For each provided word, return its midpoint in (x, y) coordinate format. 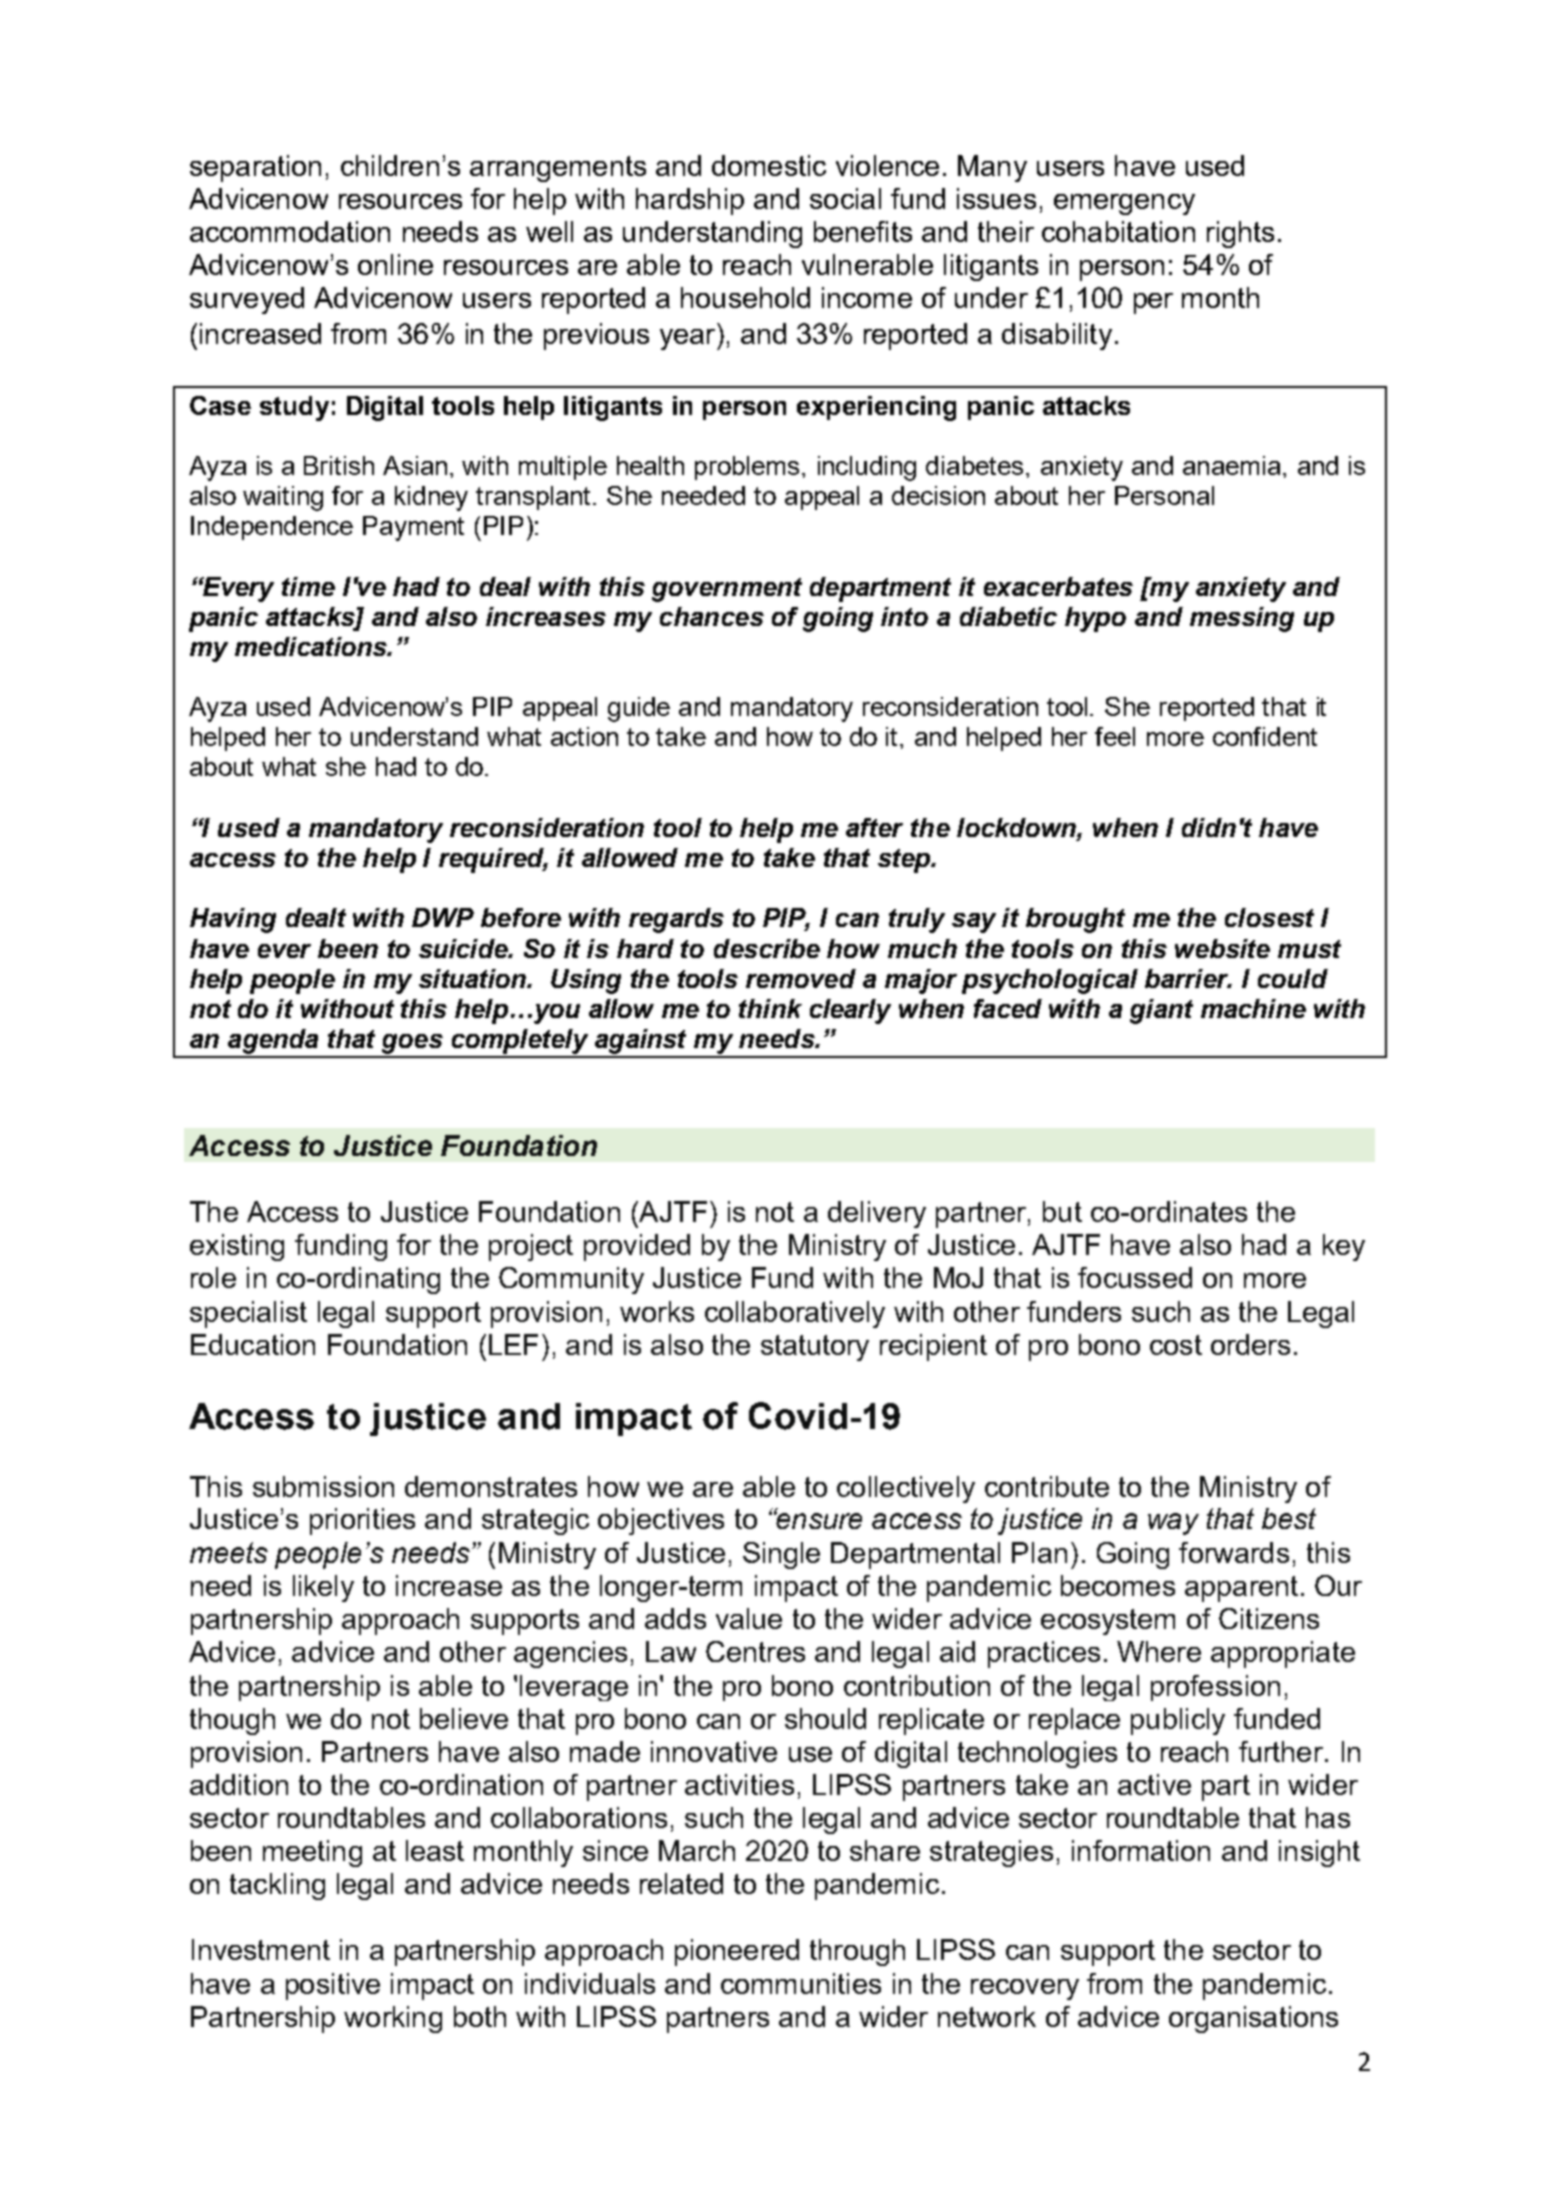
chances (712, 616)
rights (1240, 234)
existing (237, 1247)
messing (1242, 619)
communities (801, 1983)
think (770, 1008)
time (308, 586)
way (1173, 1524)
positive (333, 1986)
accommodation (290, 231)
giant (1161, 1011)
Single (781, 1555)
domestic (769, 165)
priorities (362, 1521)
